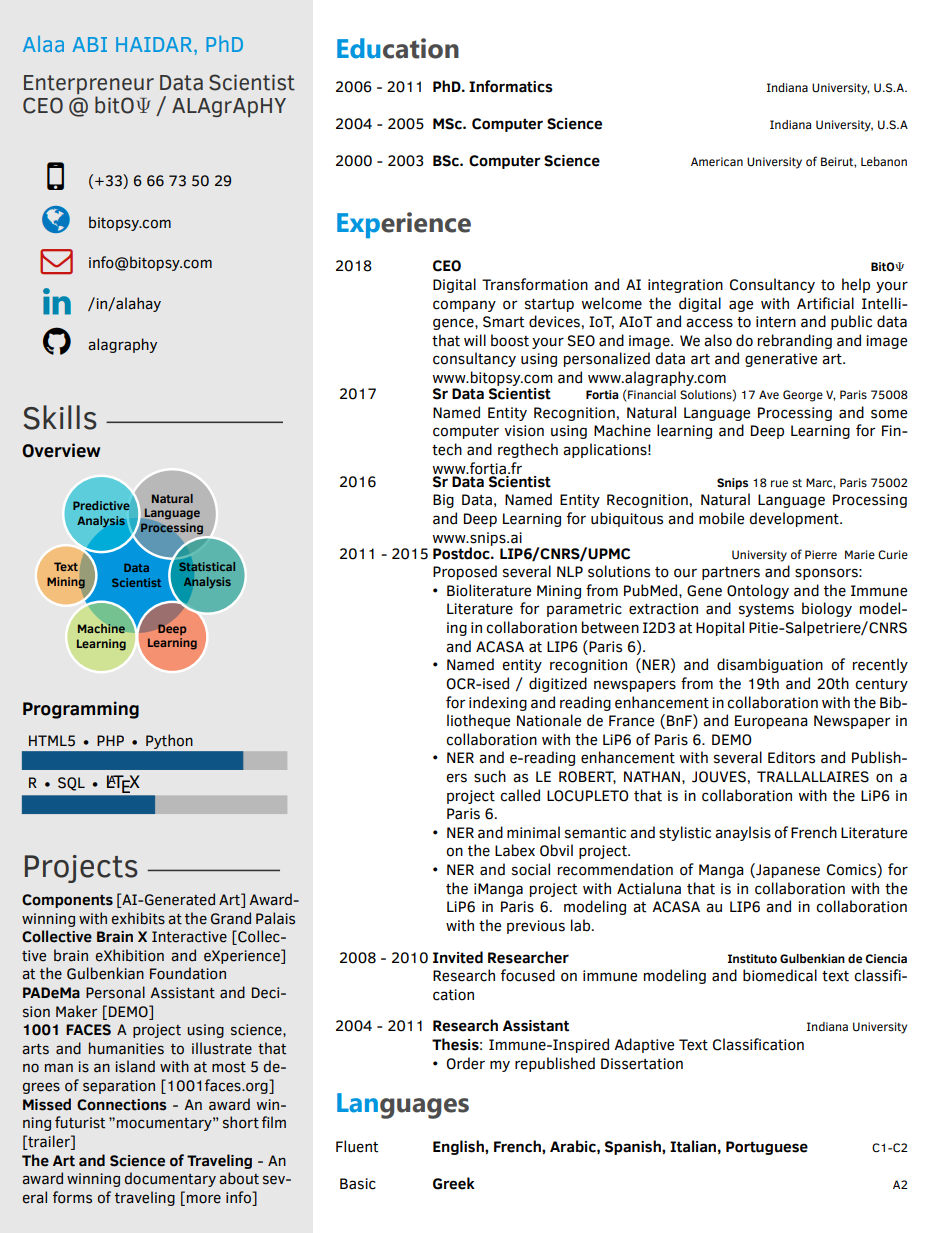 Image resolution: width=952 pixels, height=1233 pixels. What do you see at coordinates (791, 757) in the page?
I see `Editors` at bounding box center [791, 757].
